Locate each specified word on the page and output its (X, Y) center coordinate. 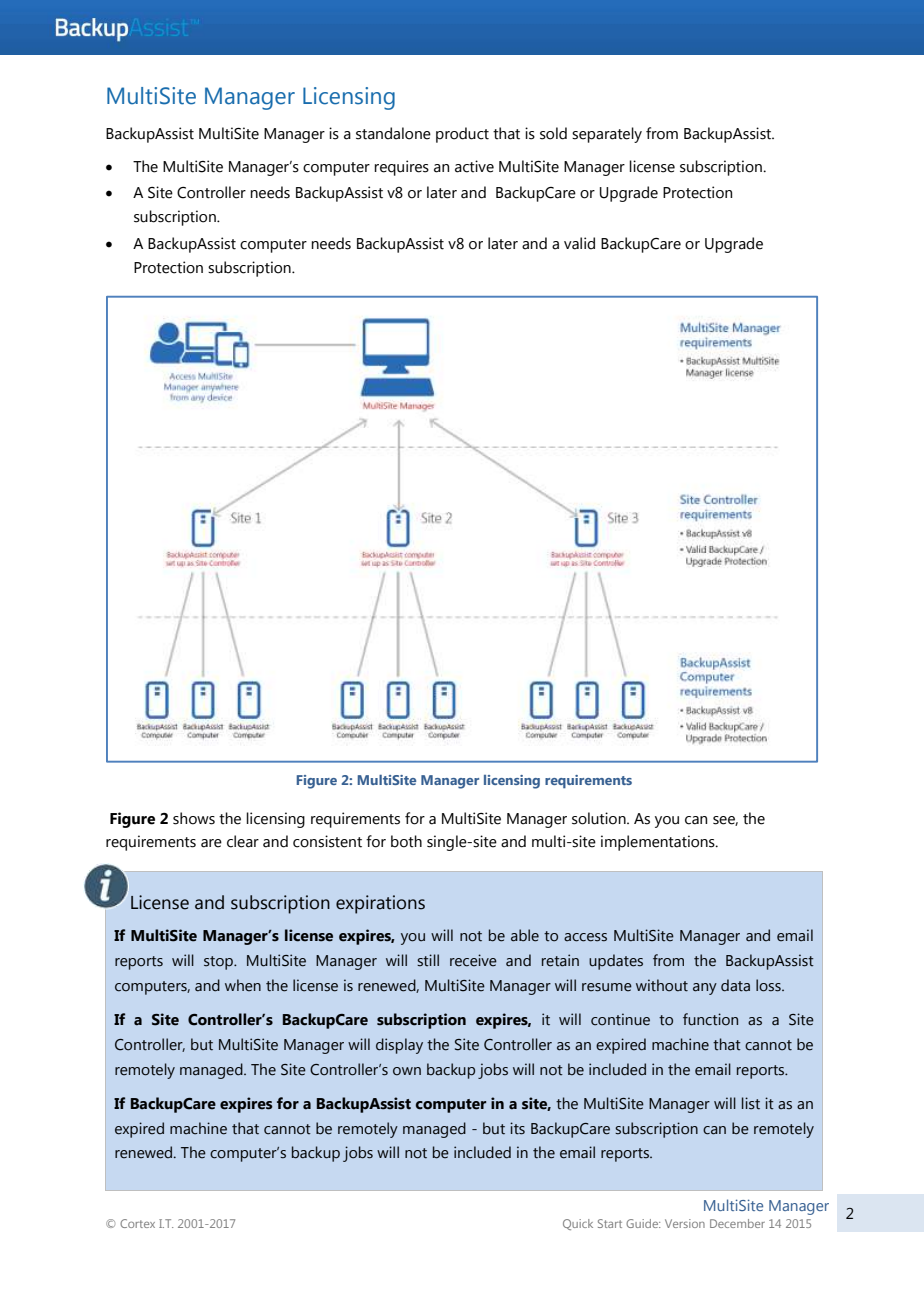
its (517, 1128)
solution (600, 818)
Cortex (137, 1223)
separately (607, 135)
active (474, 166)
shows (194, 818)
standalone (393, 133)
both (406, 841)
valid (579, 243)
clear (243, 841)
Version (685, 1223)
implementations (659, 843)
